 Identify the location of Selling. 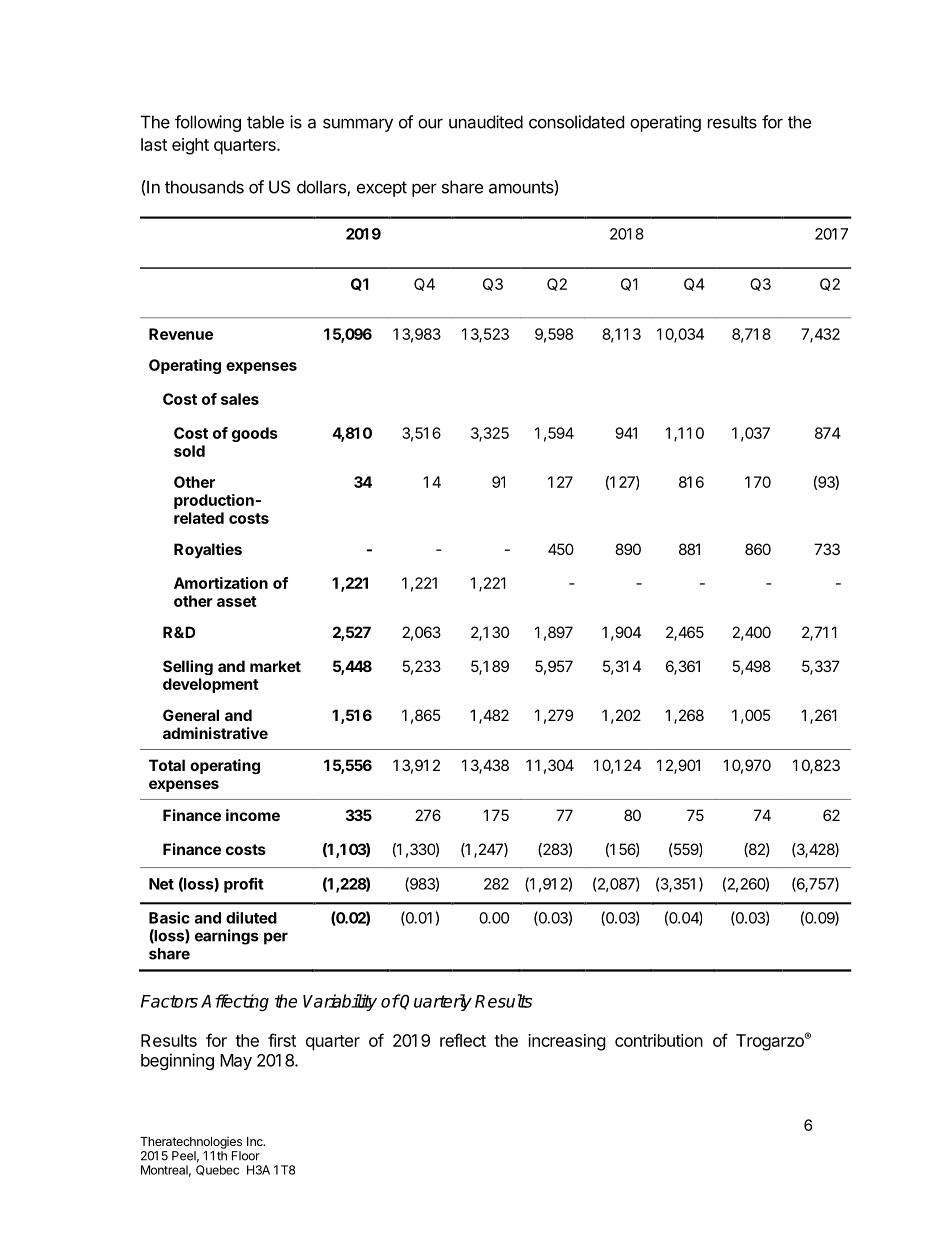
(188, 667).
